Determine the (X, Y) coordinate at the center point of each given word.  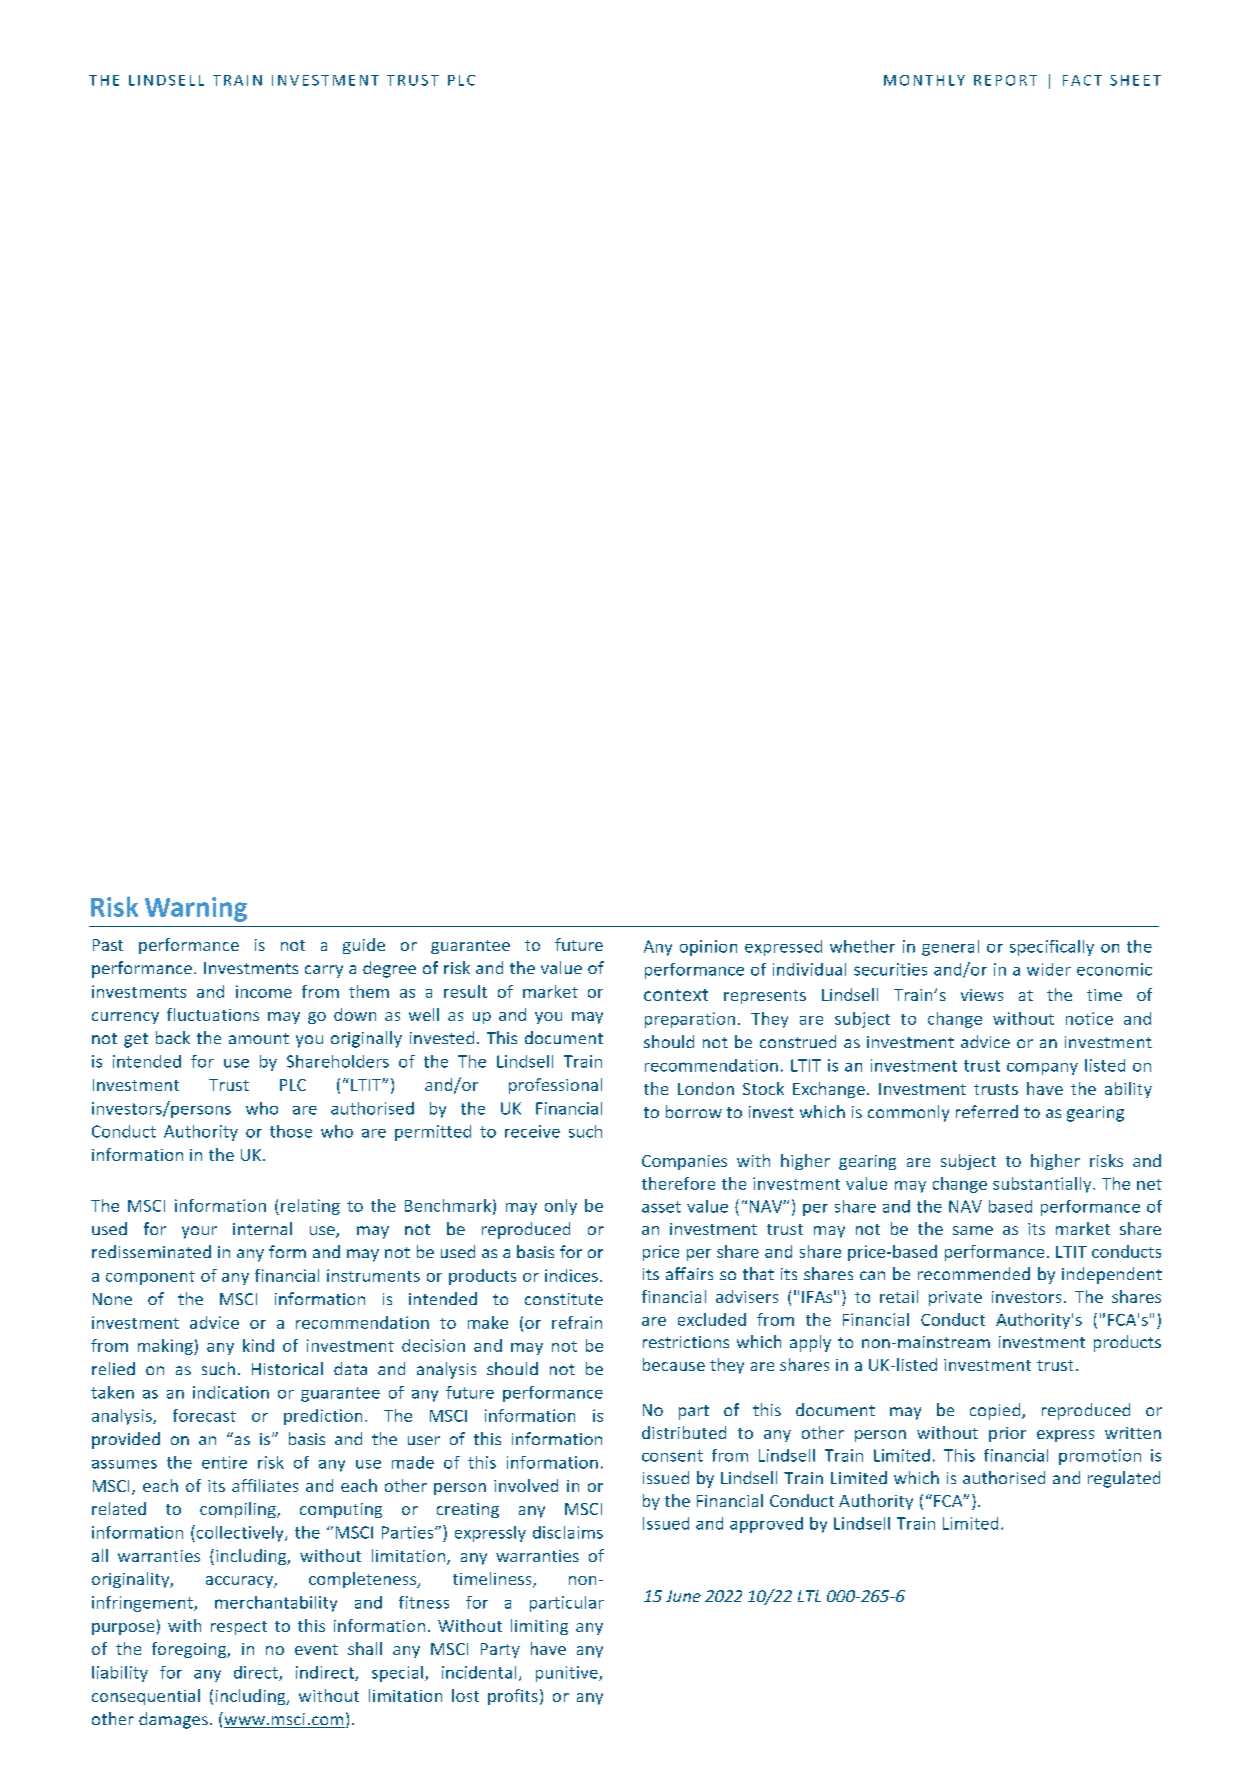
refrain (577, 1322)
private (955, 1298)
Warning (196, 909)
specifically (1052, 948)
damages (173, 1720)
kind (258, 1345)
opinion (708, 948)
